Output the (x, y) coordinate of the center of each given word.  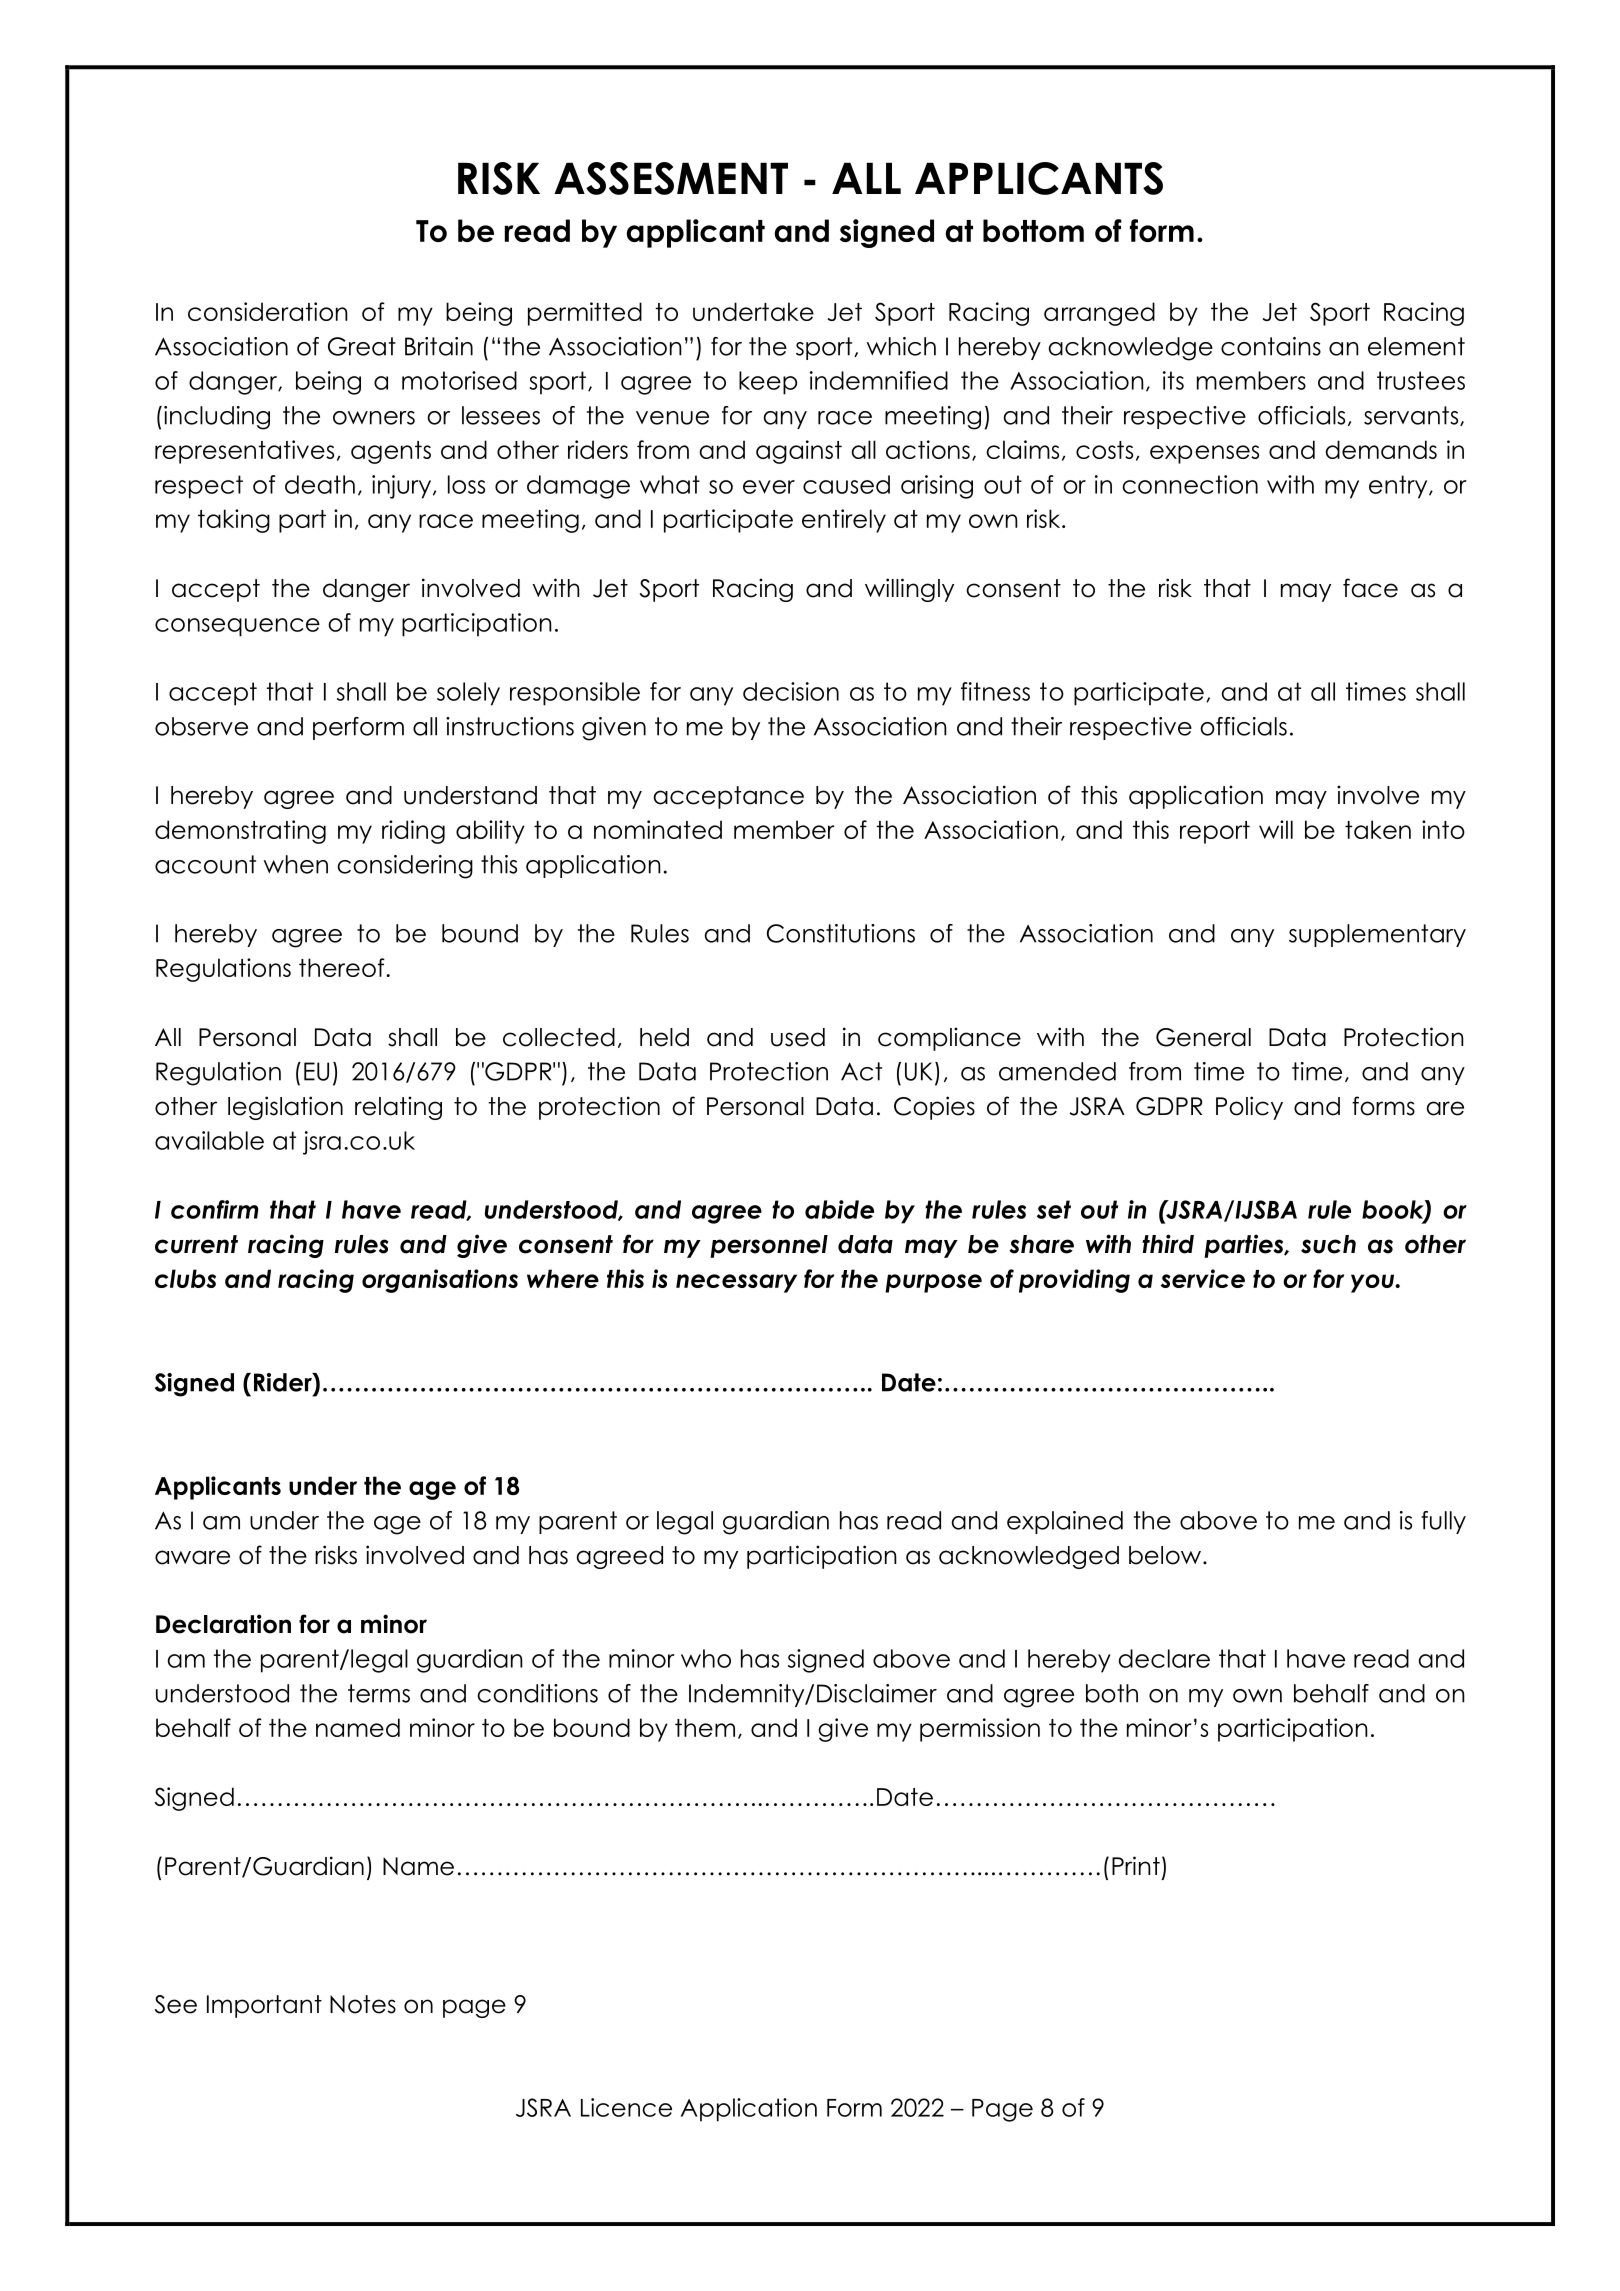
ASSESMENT (671, 178)
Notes (363, 2004)
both (1112, 1693)
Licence (626, 2107)
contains (1271, 346)
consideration (268, 311)
